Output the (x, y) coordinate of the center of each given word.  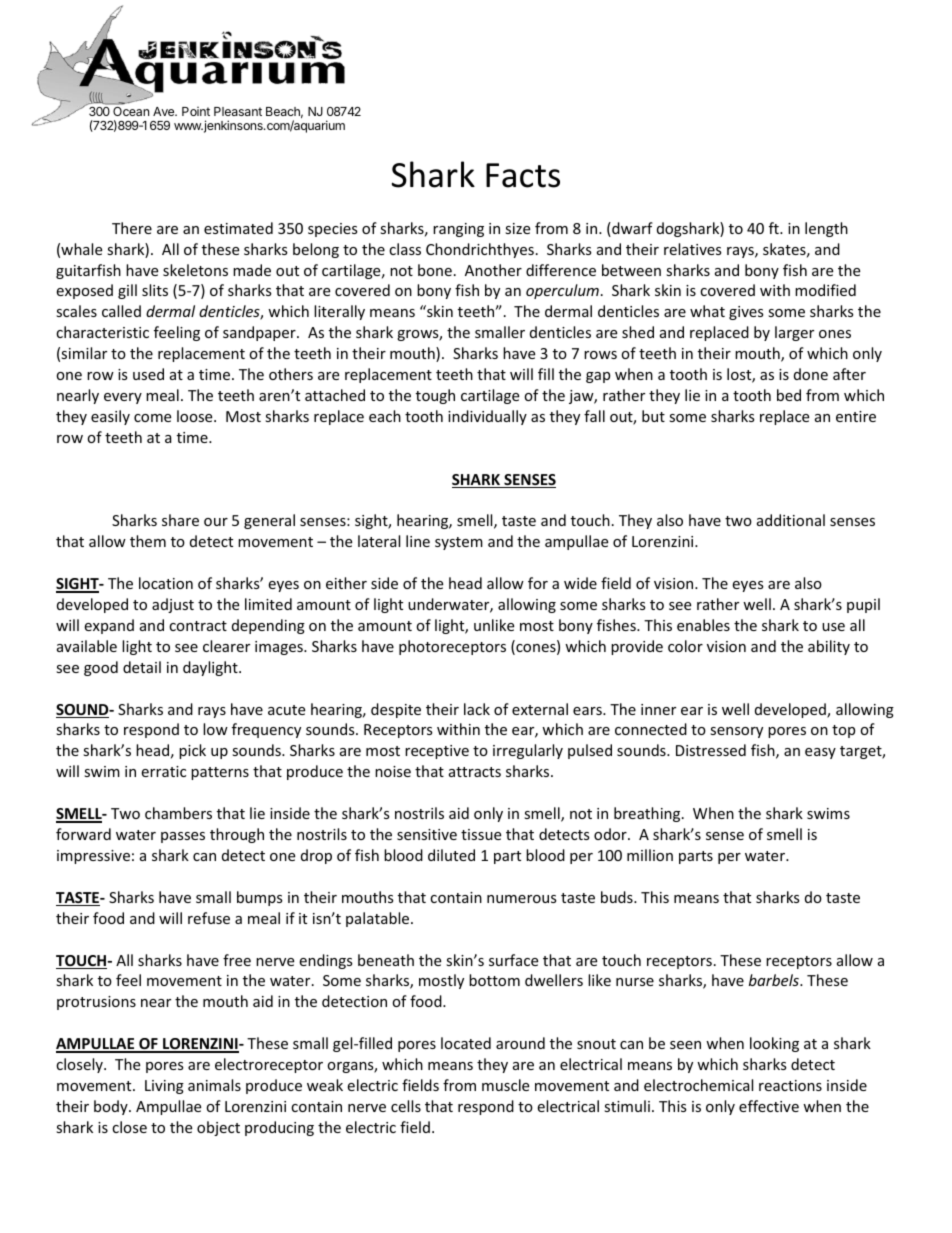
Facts (523, 175)
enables (703, 625)
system (459, 543)
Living (164, 1087)
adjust (173, 605)
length (826, 229)
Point (196, 111)
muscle (505, 1085)
